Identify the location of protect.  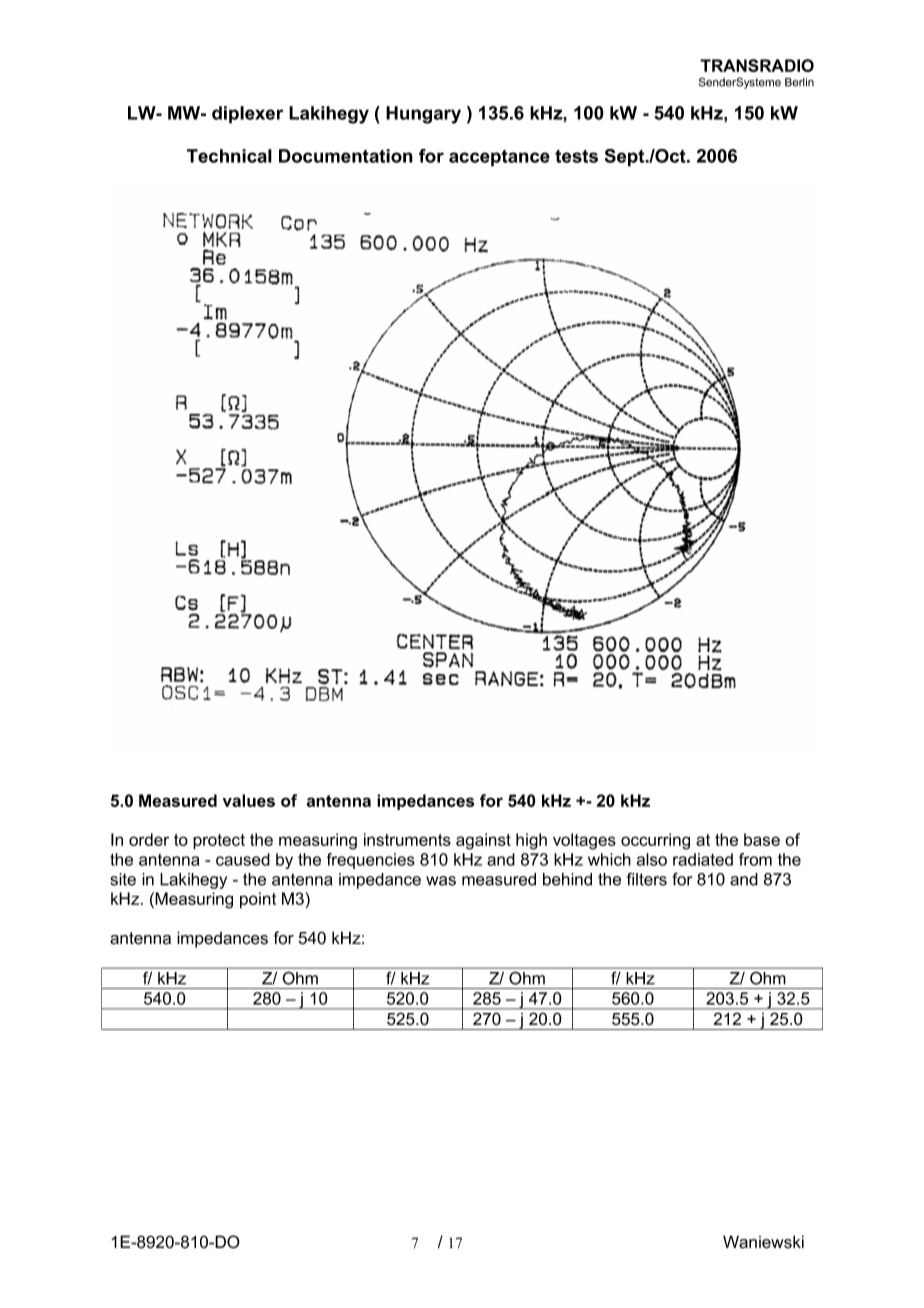
(219, 842).
